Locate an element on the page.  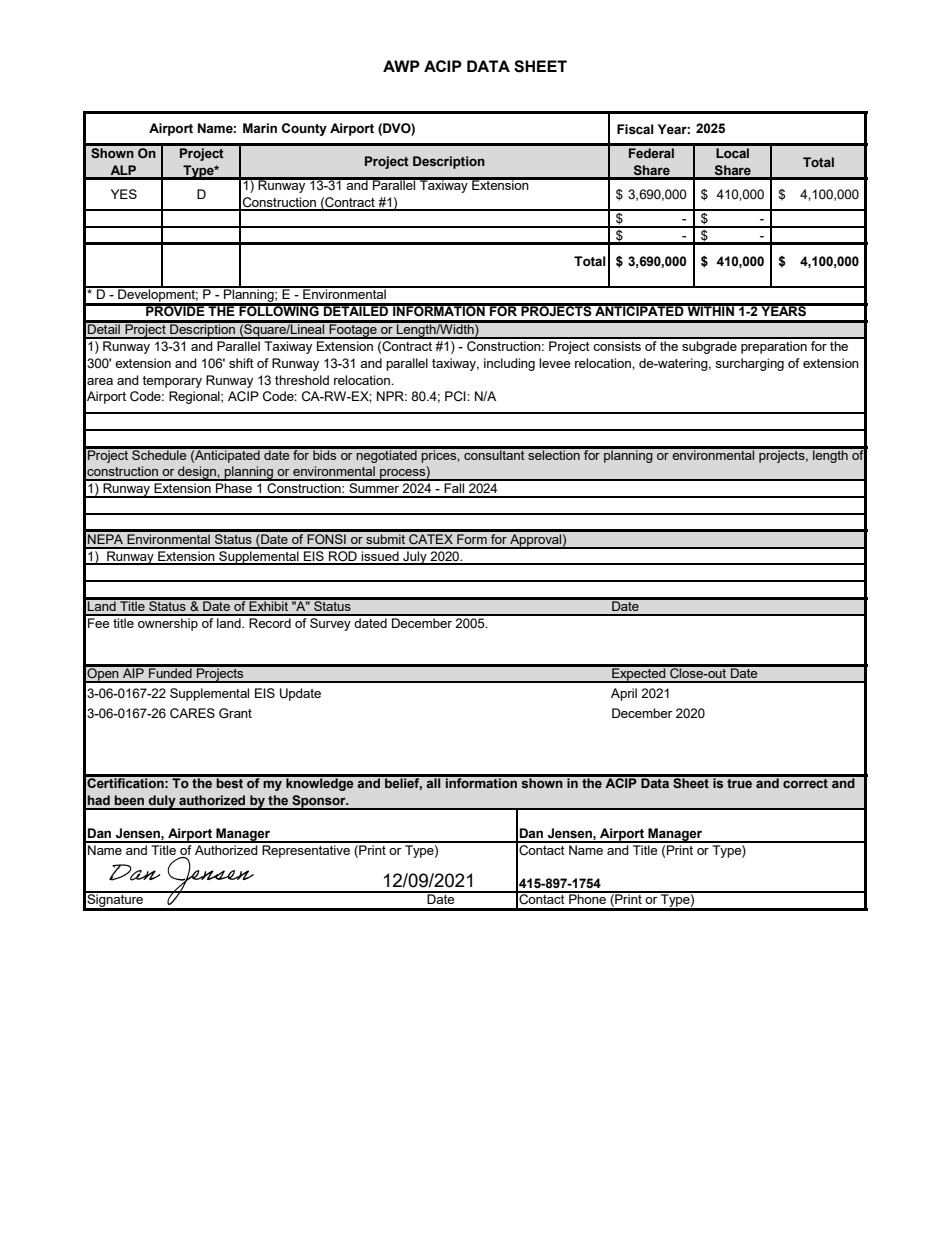
temporary is located at coordinates (172, 382).
